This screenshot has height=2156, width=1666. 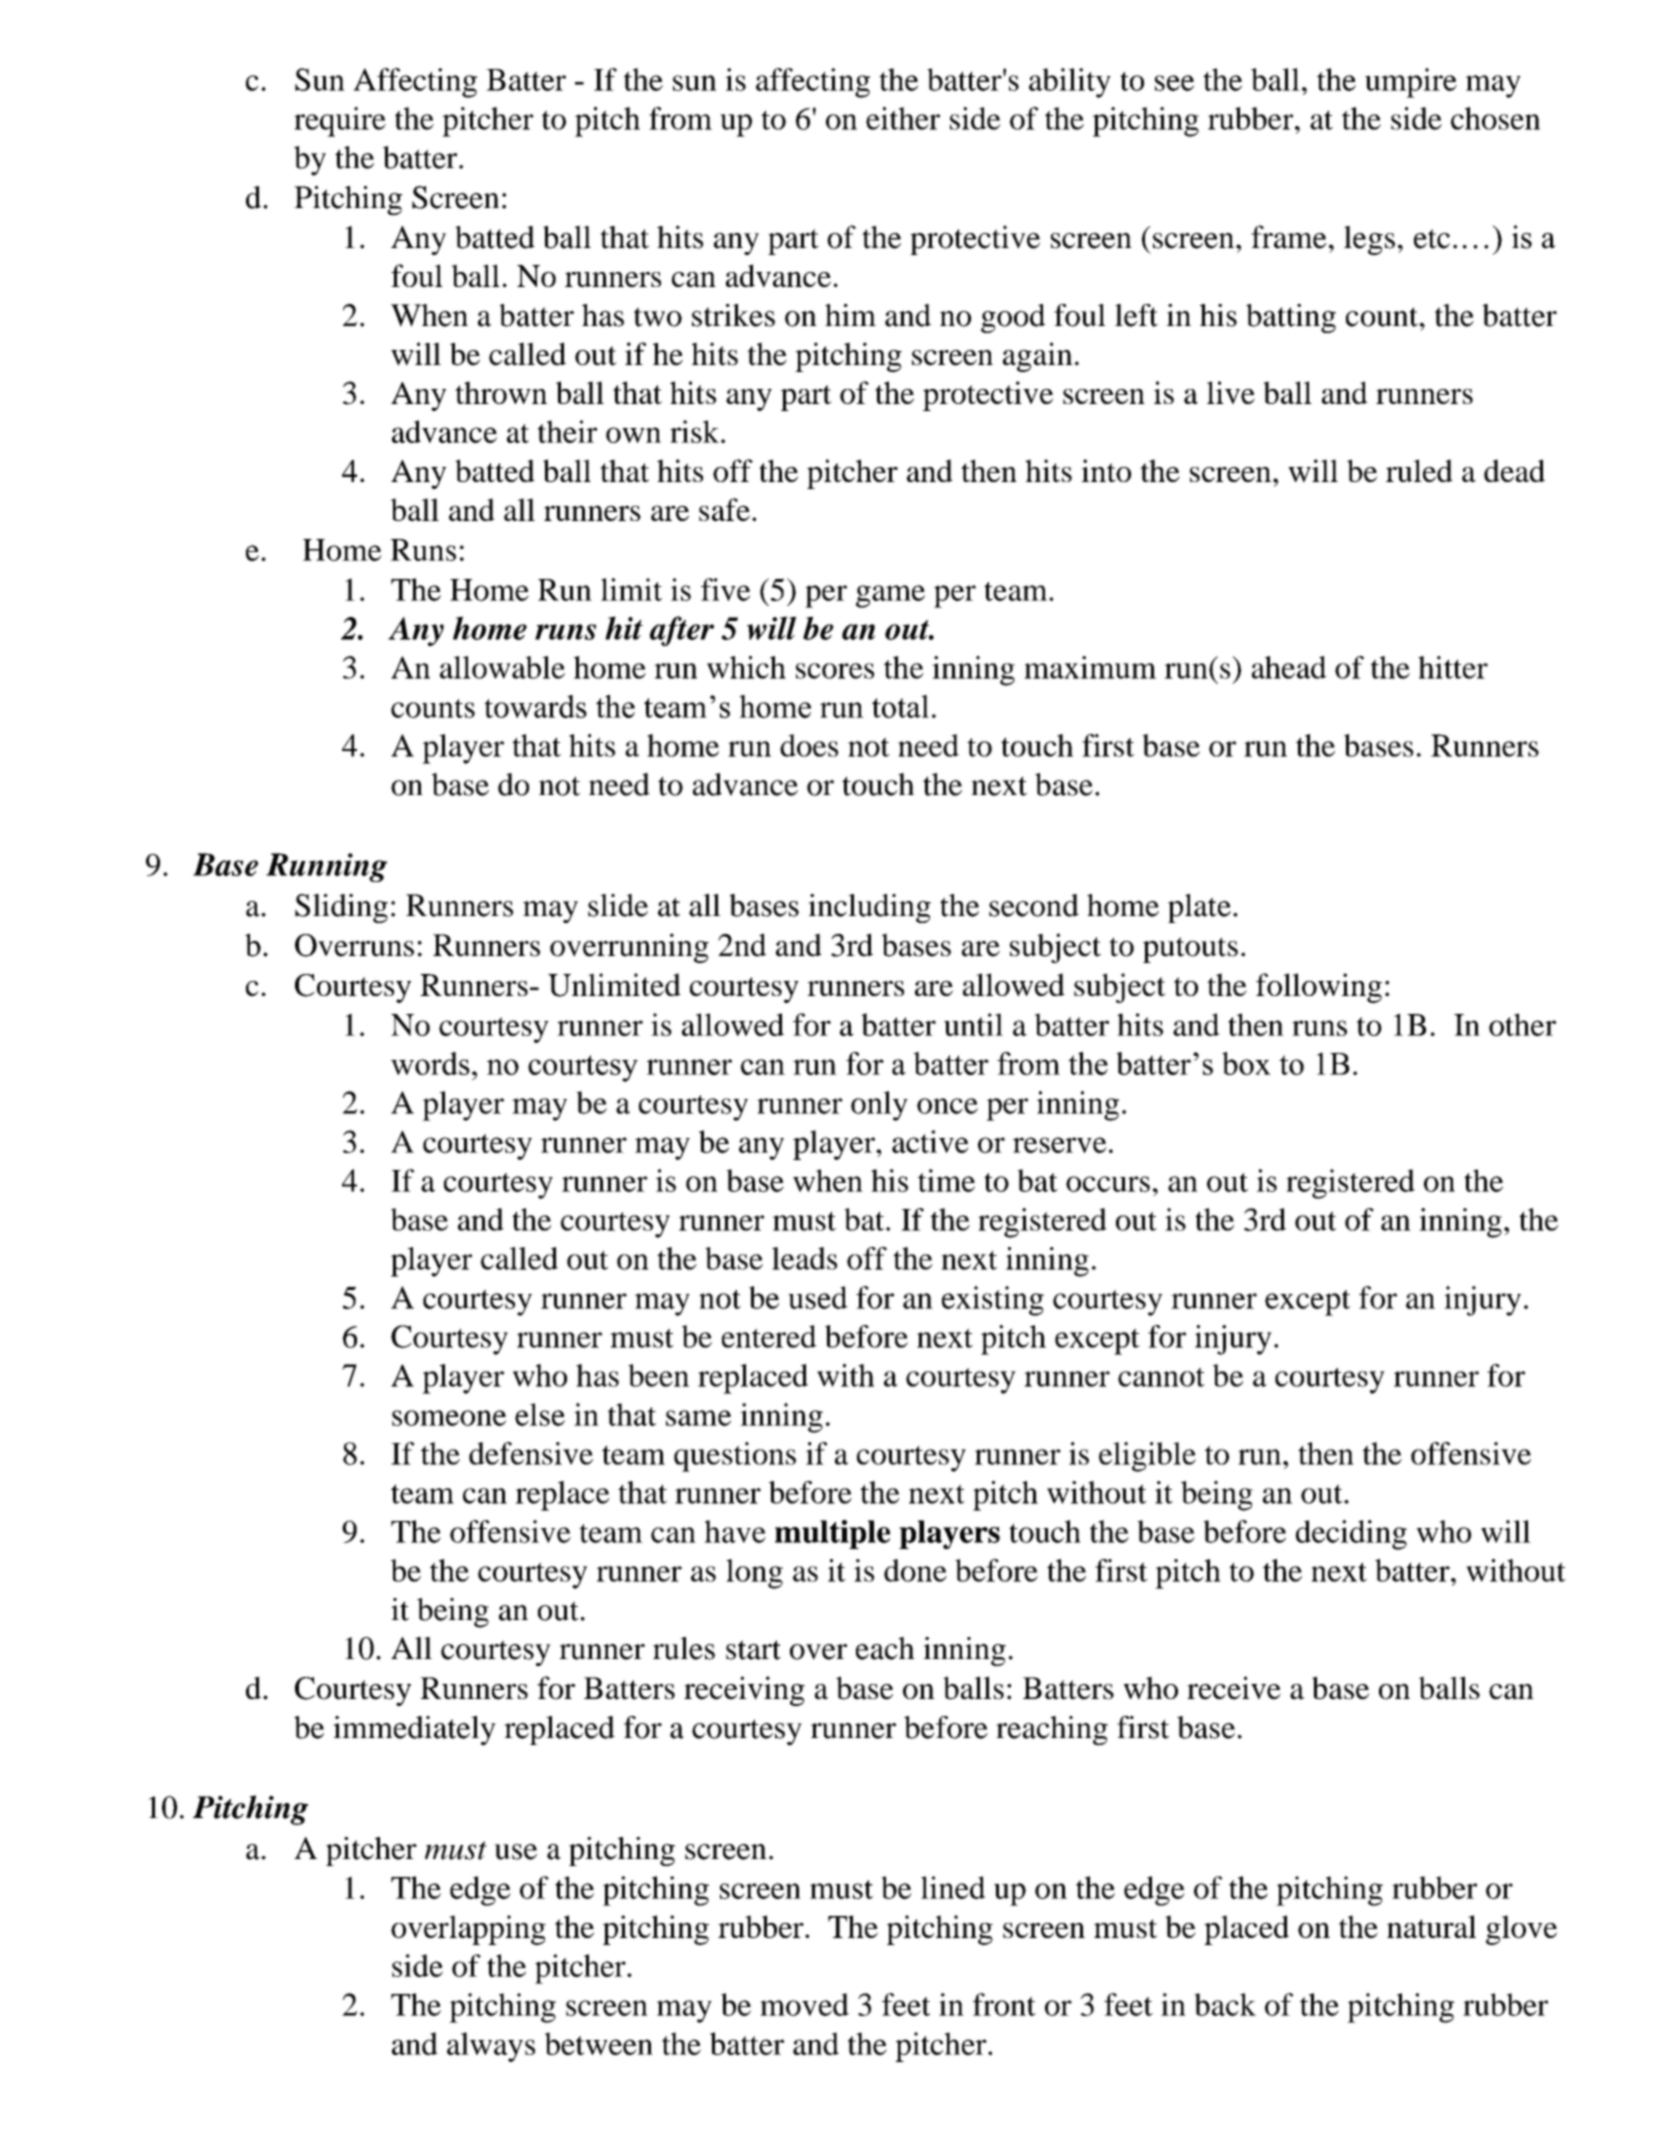 What do you see at coordinates (430, 1063) in the screenshot?
I see `words` at bounding box center [430, 1063].
